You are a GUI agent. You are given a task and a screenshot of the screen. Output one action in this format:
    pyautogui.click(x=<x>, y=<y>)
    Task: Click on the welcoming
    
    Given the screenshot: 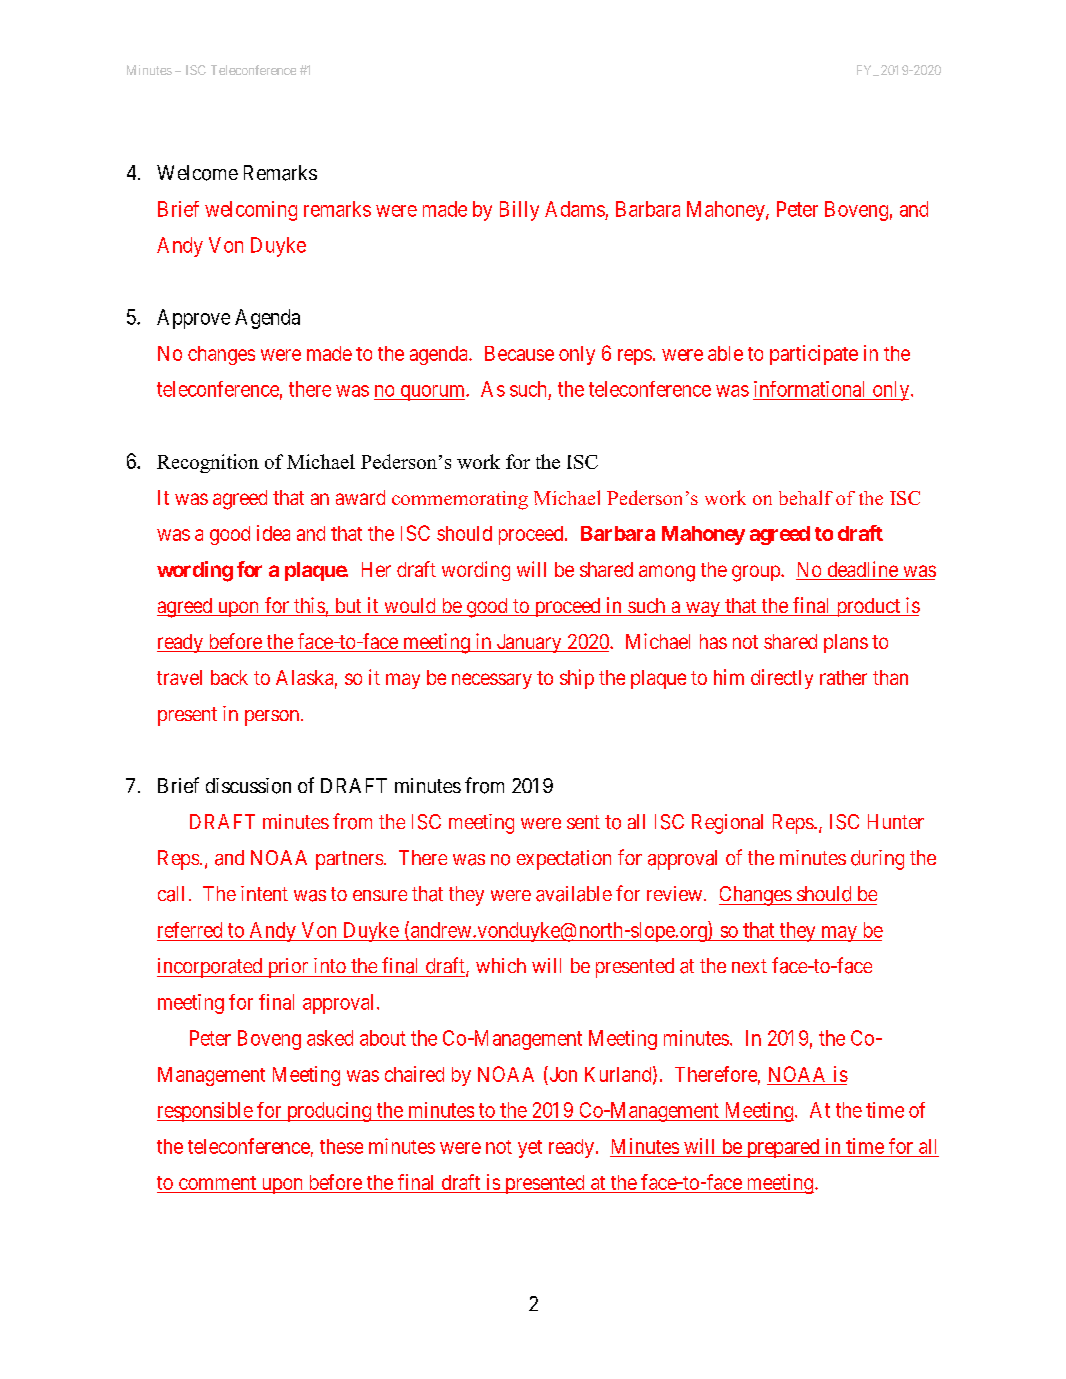 What is the action you would take?
    pyautogui.click(x=251, y=211)
